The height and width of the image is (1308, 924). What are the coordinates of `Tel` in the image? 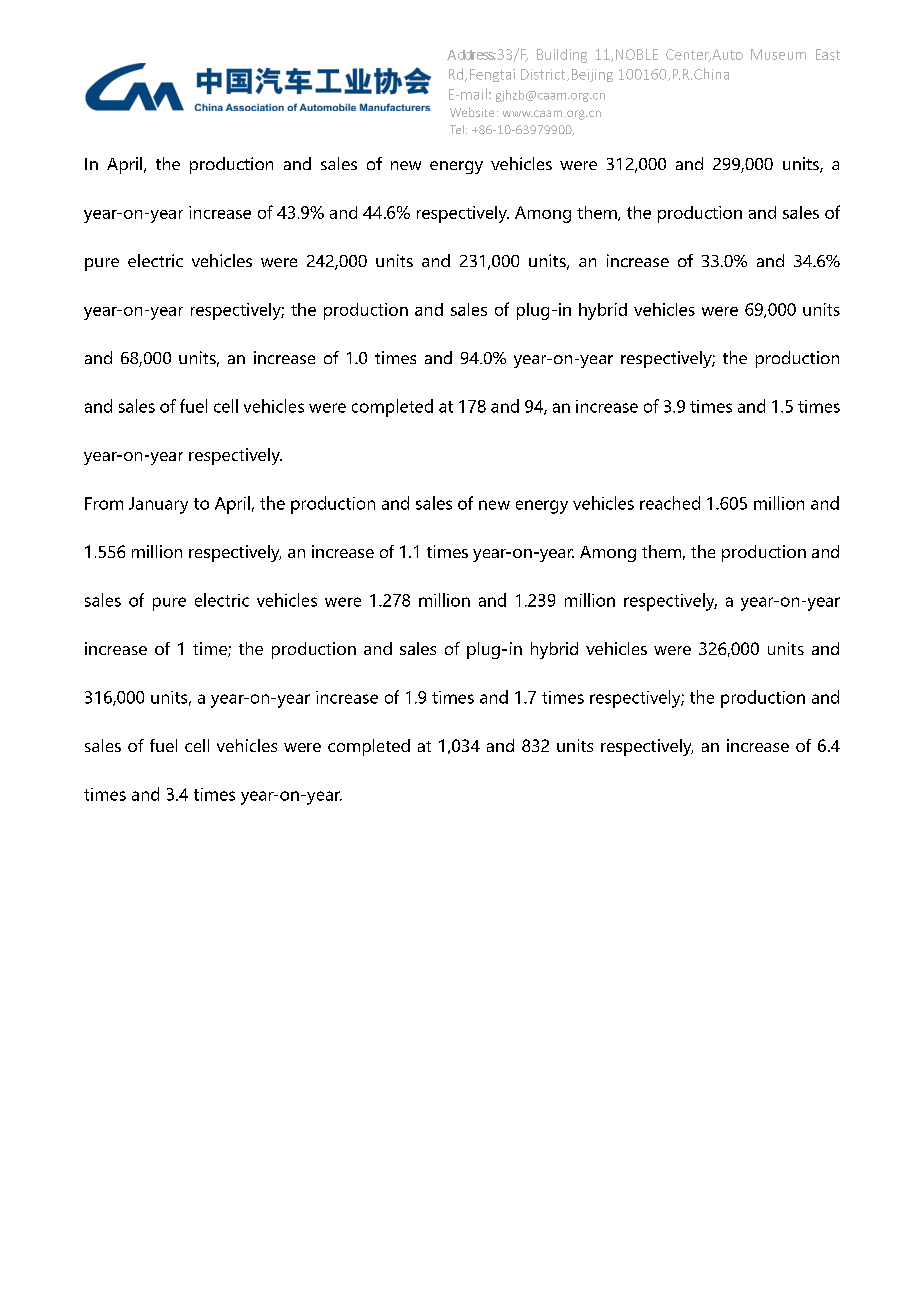 It's located at (457, 129).
